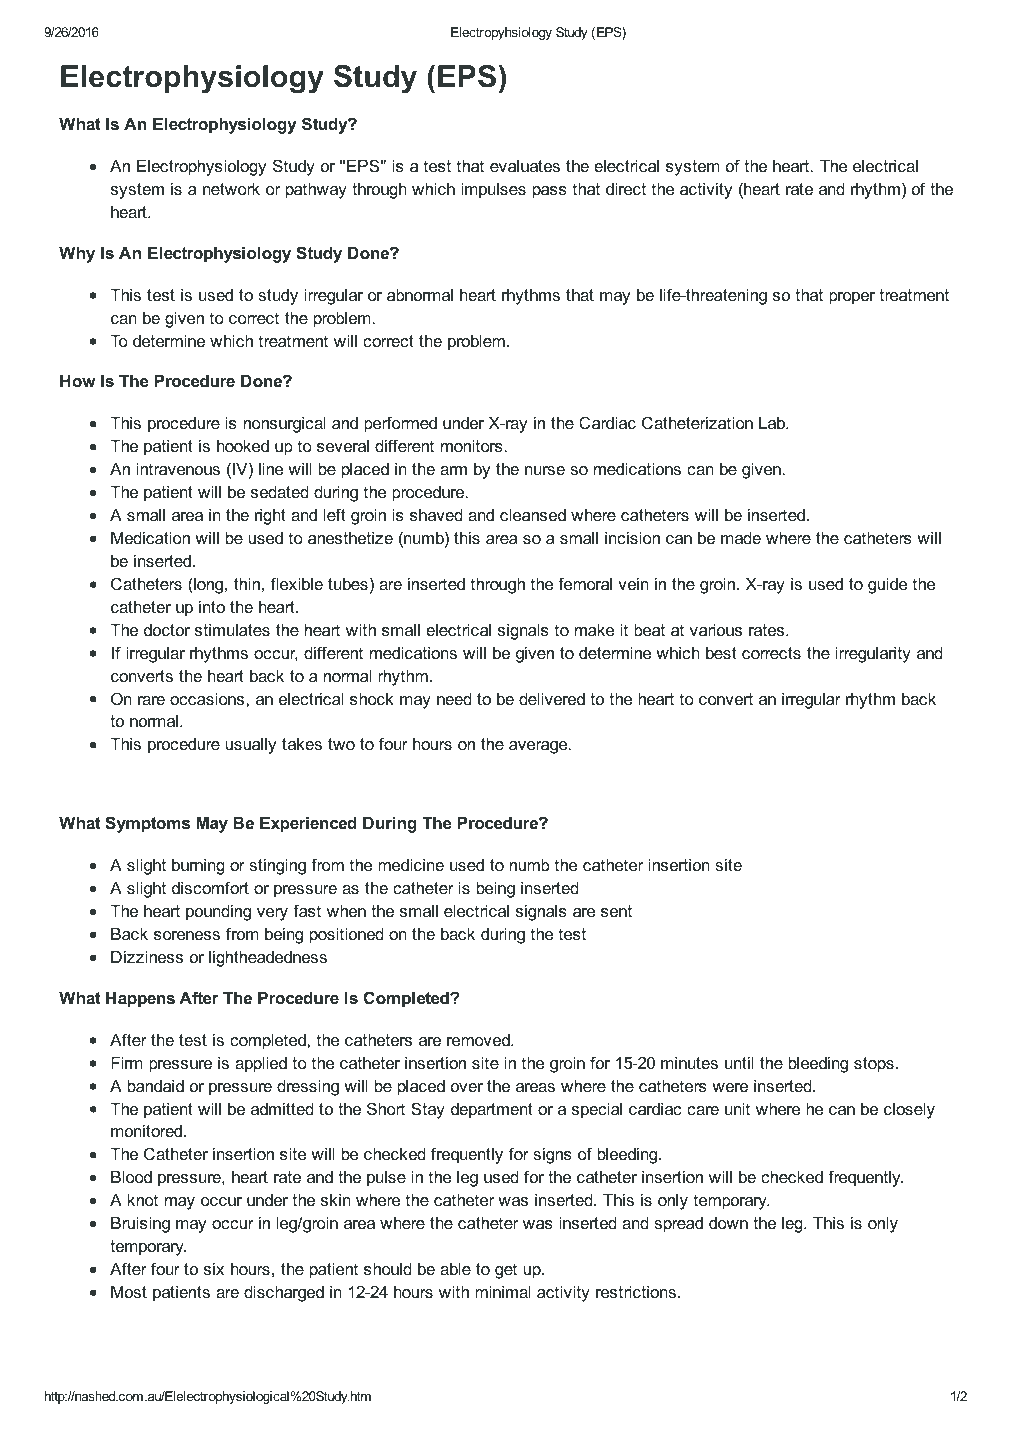 Image resolution: width=1011 pixels, height=1430 pixels. I want to click on best, so click(721, 653).
